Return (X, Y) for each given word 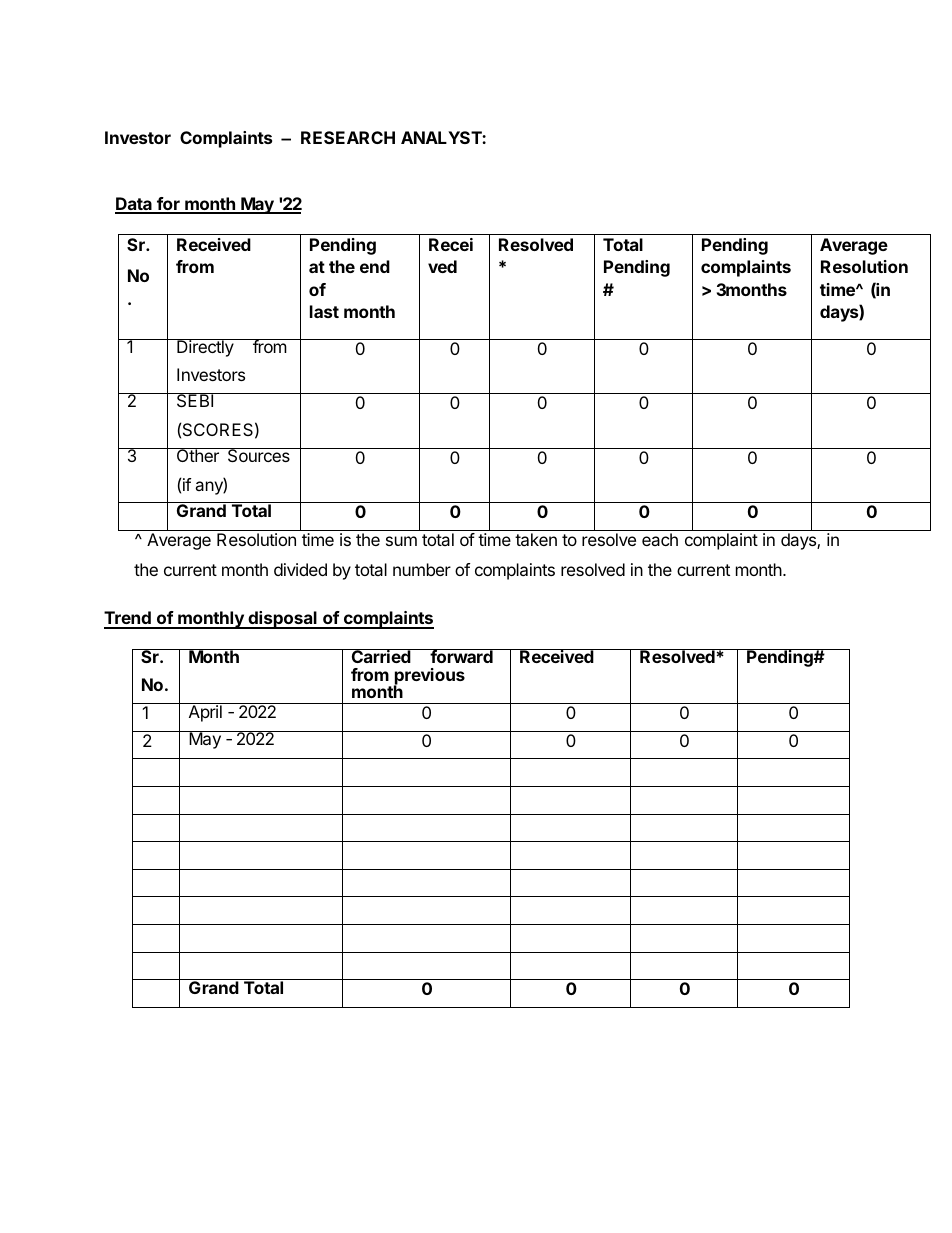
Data (134, 205)
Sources (258, 455)
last (324, 311)
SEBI (195, 400)
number (422, 569)
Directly (205, 348)
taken (536, 539)
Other (197, 455)
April (205, 712)
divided (300, 569)
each (660, 539)
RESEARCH (348, 137)
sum (401, 541)
